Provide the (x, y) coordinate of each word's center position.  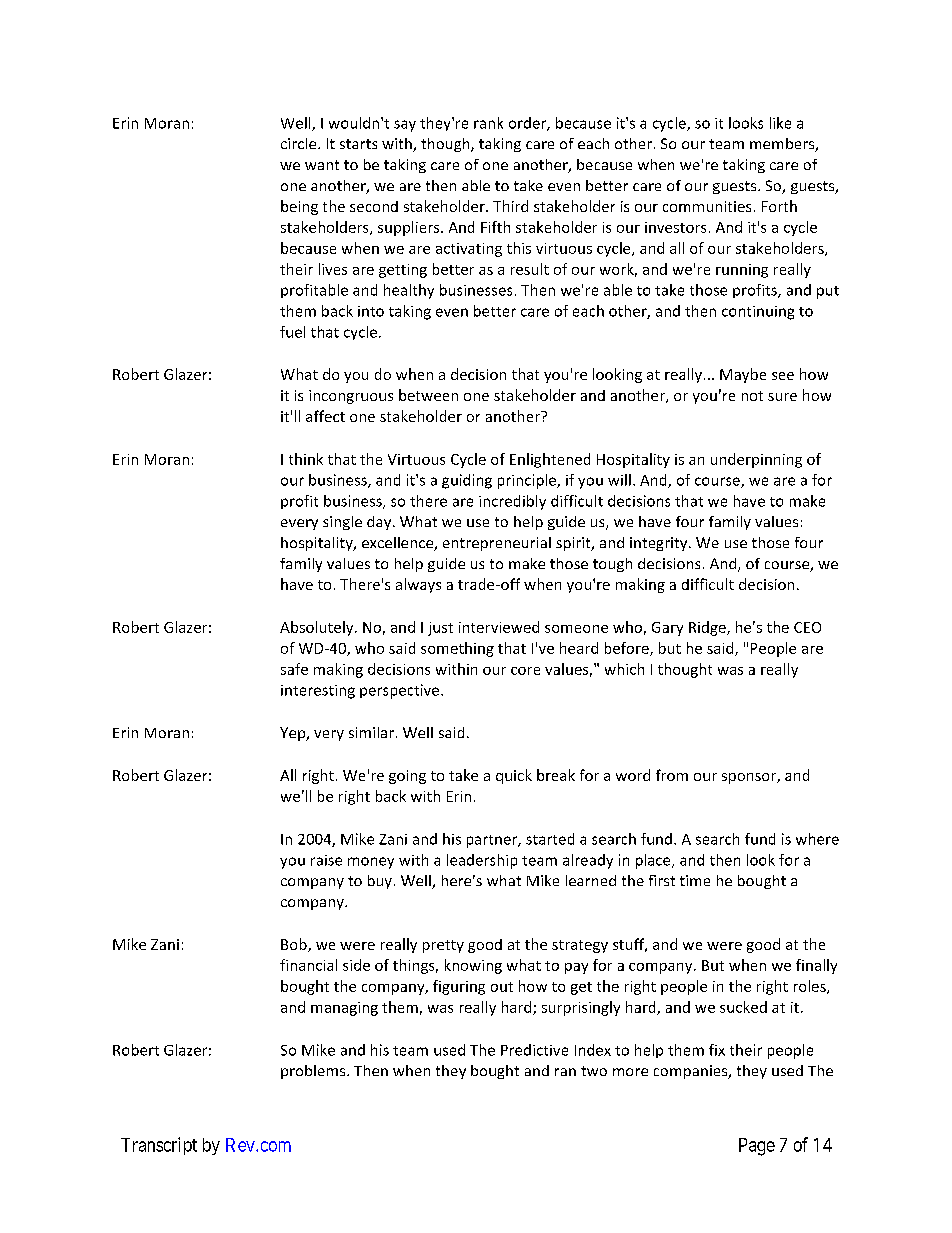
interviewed (499, 627)
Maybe (743, 375)
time (695, 880)
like (780, 123)
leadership (482, 861)
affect (325, 416)
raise (326, 860)
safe (294, 669)
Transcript (159, 1146)
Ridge (708, 628)
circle (300, 143)
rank (488, 123)
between (428, 395)
